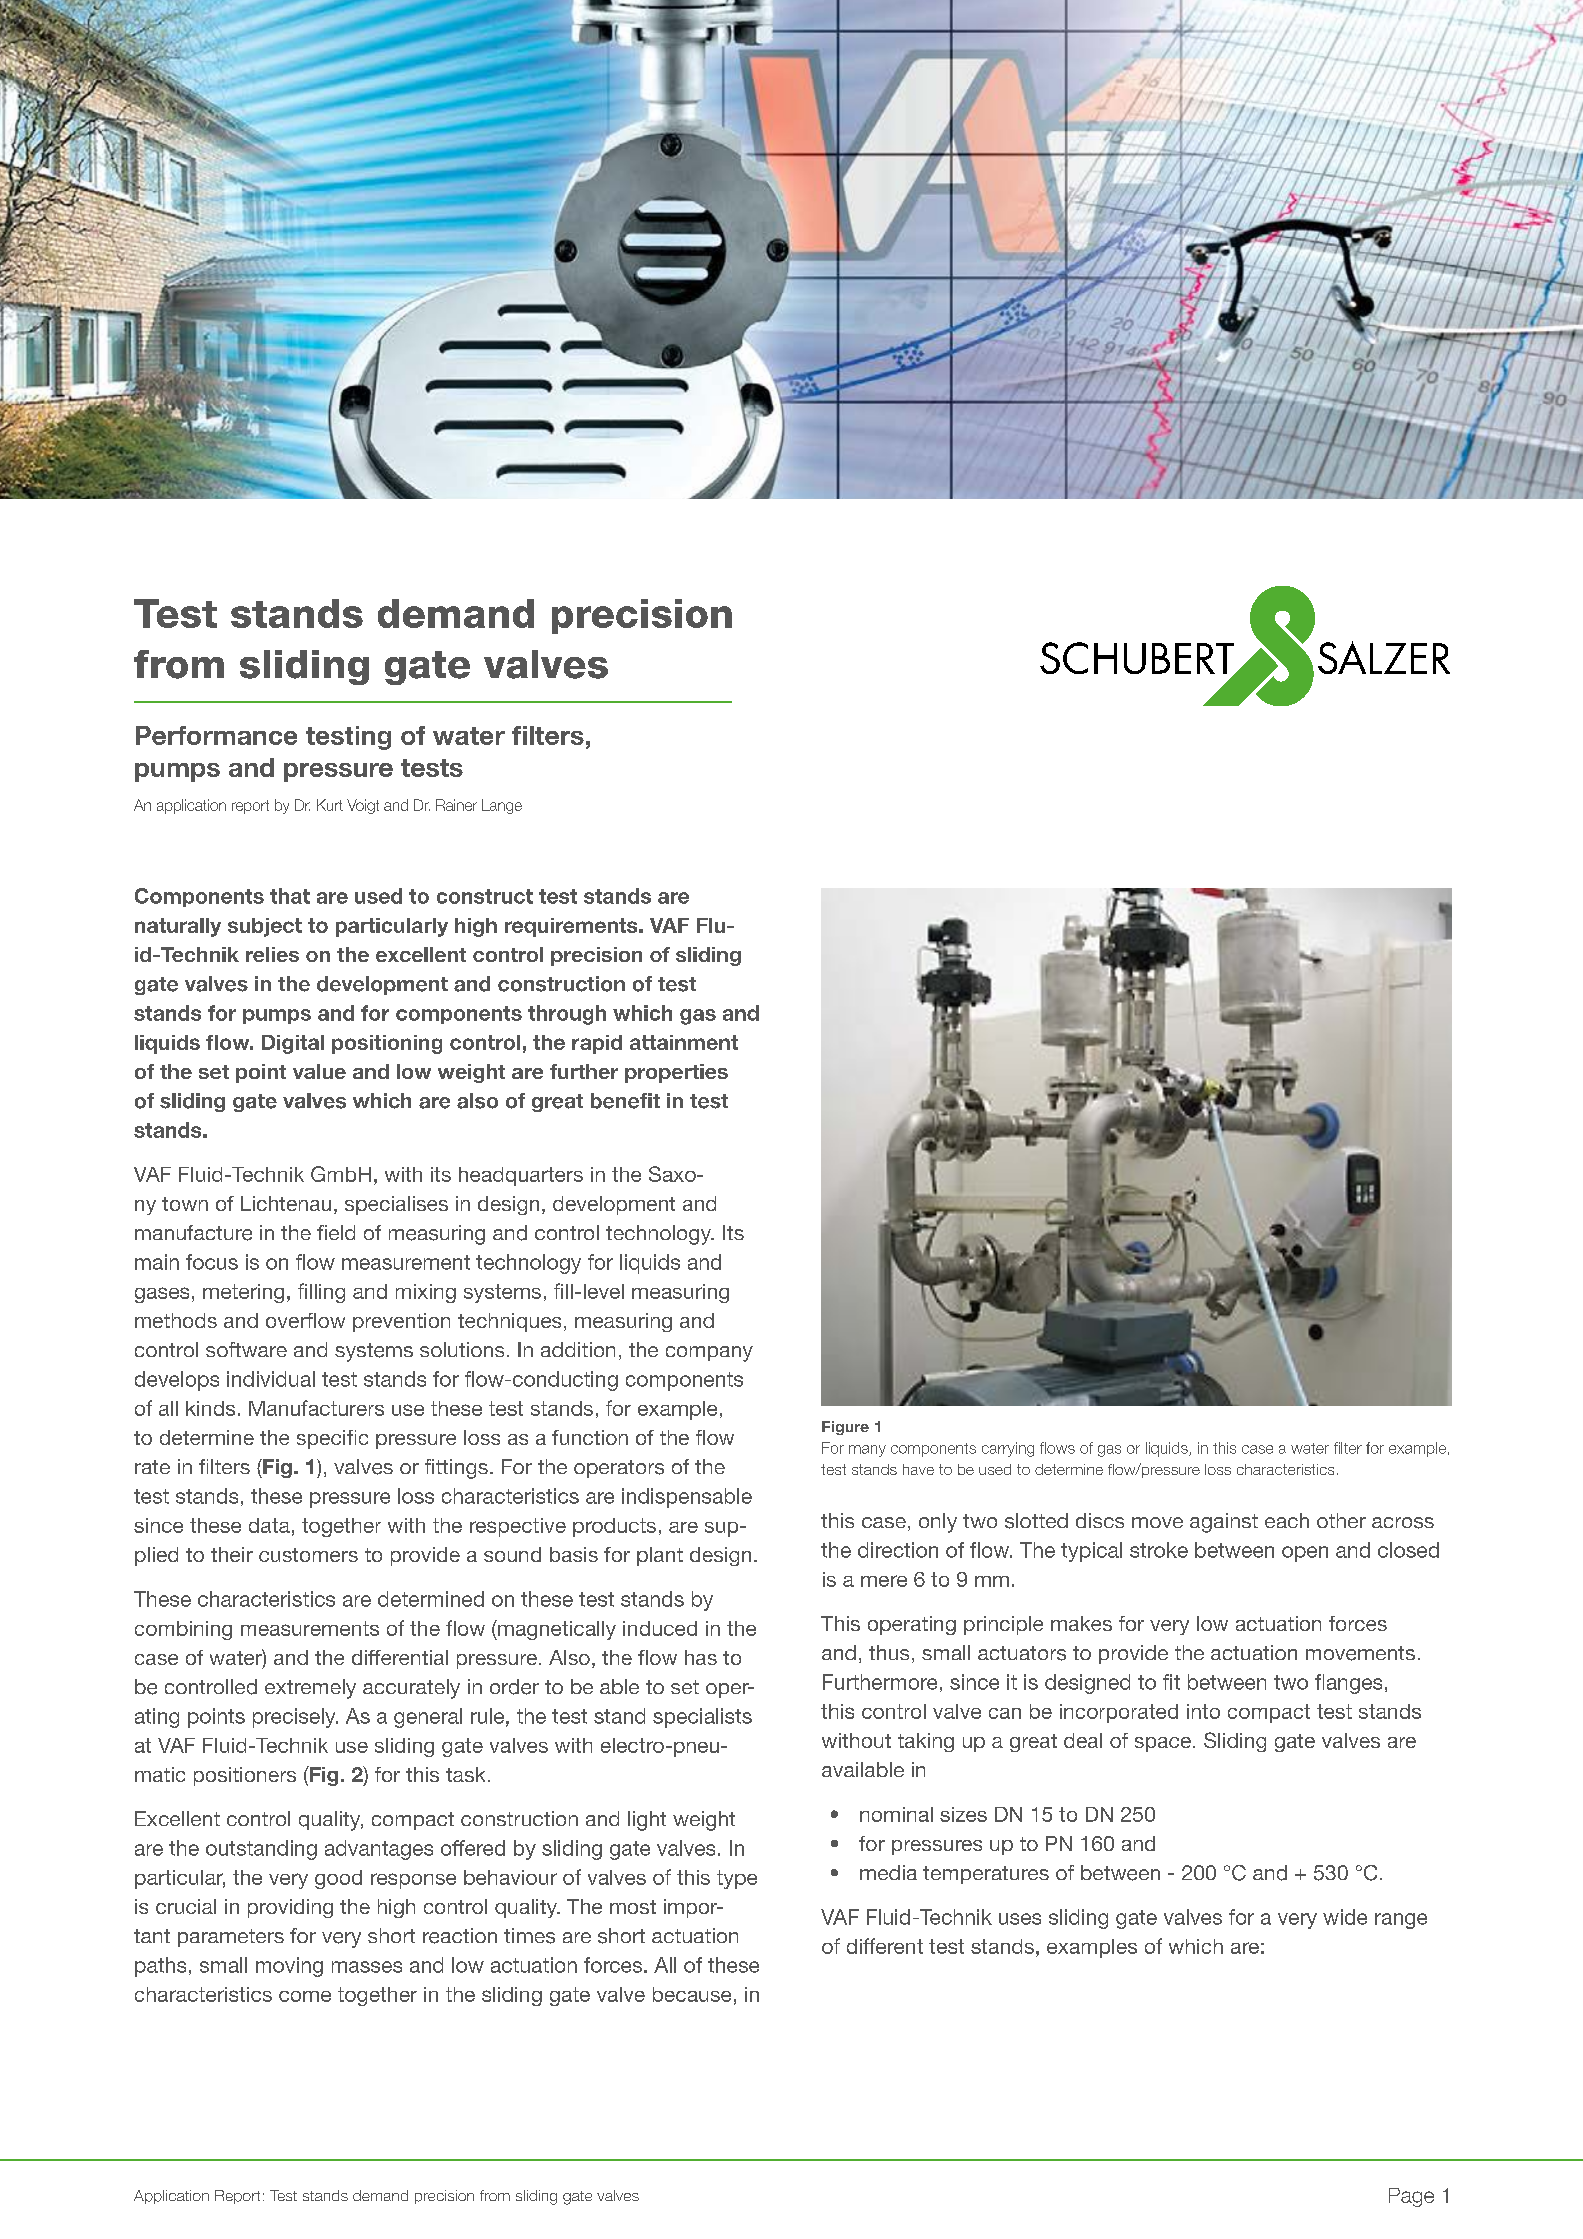  What do you see at coordinates (305, 1996) in the screenshot?
I see `come` at bounding box center [305, 1996].
